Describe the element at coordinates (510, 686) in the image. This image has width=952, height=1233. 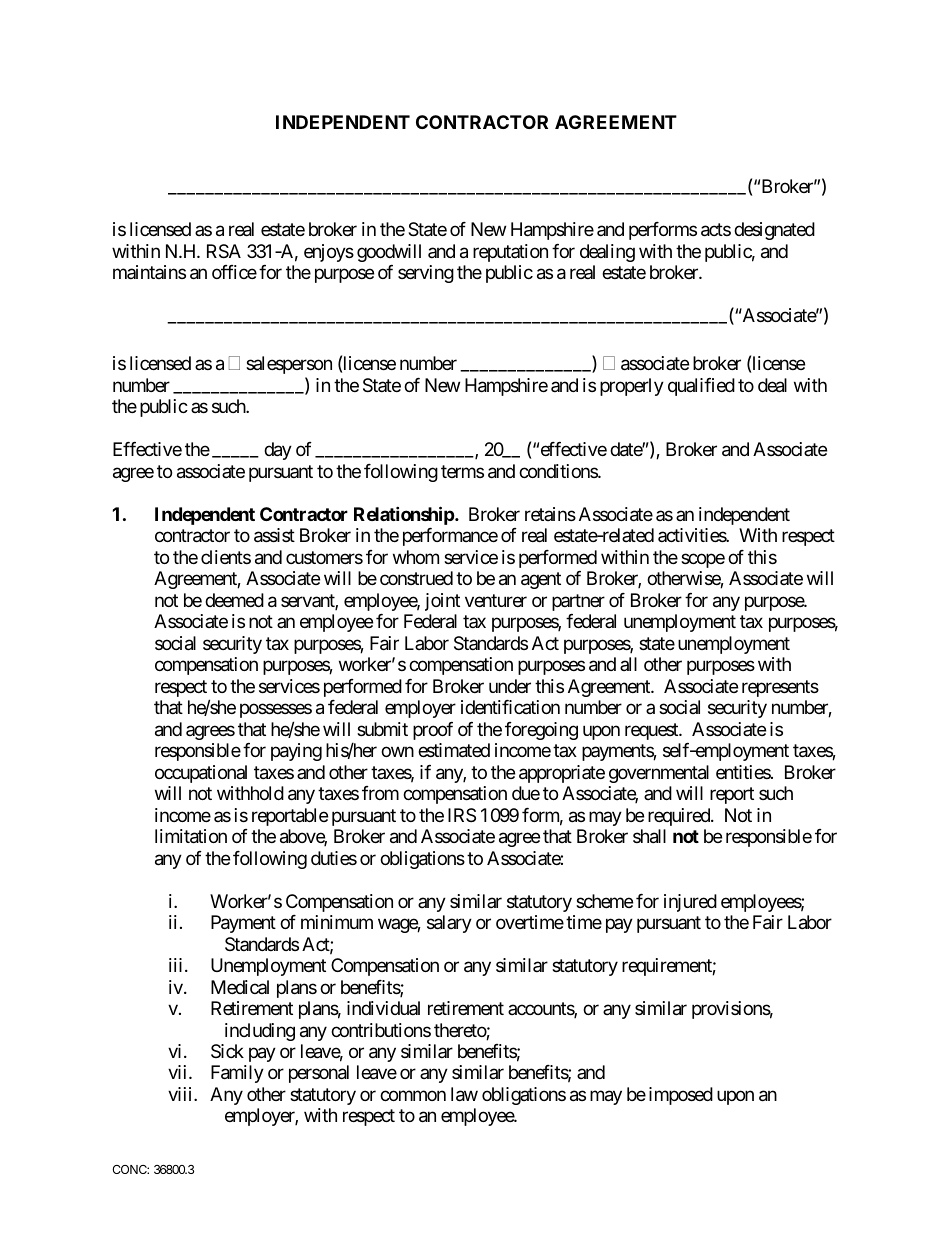
I see `under` at that location.
